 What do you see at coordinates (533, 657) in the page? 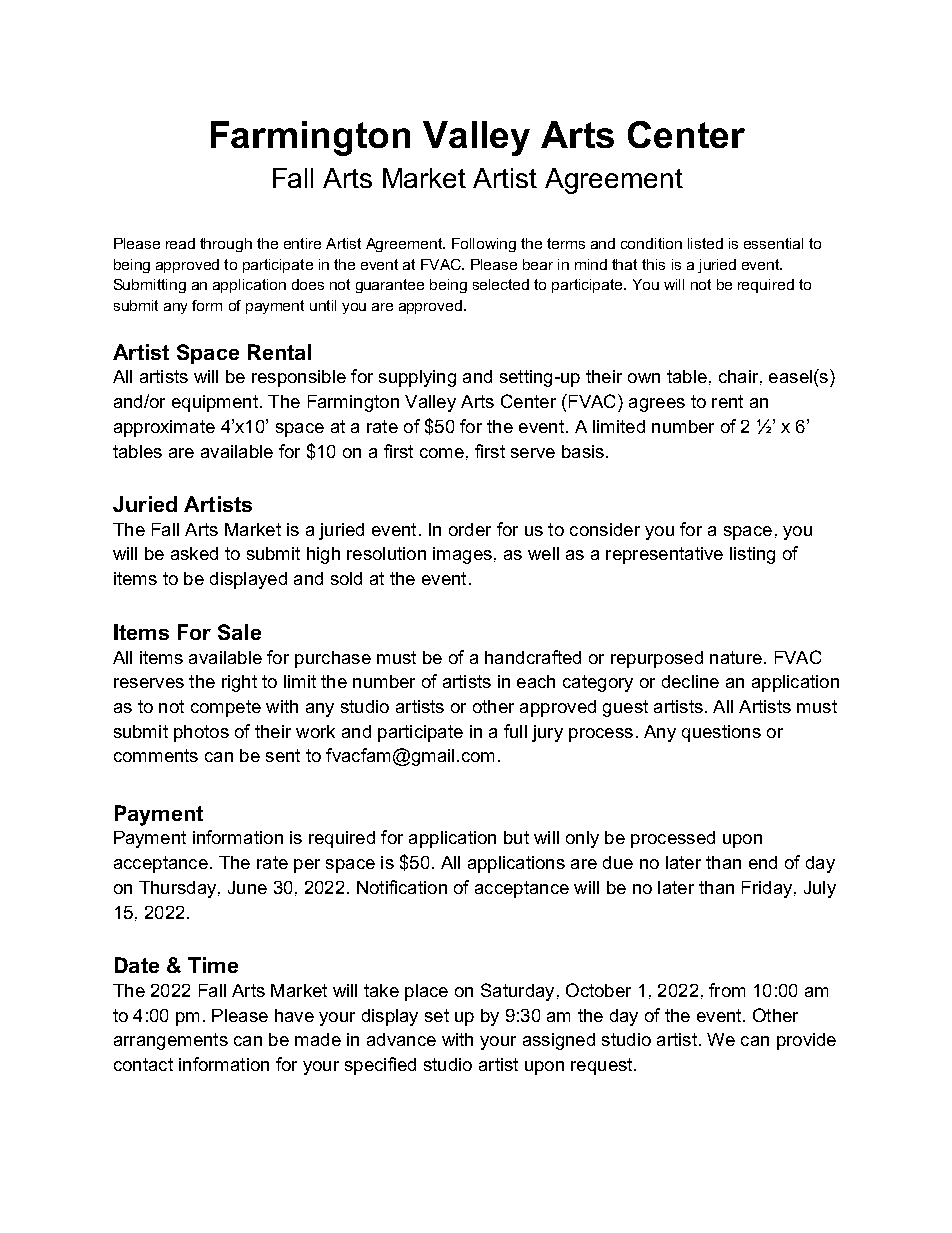
I see `handcrafted` at bounding box center [533, 657].
